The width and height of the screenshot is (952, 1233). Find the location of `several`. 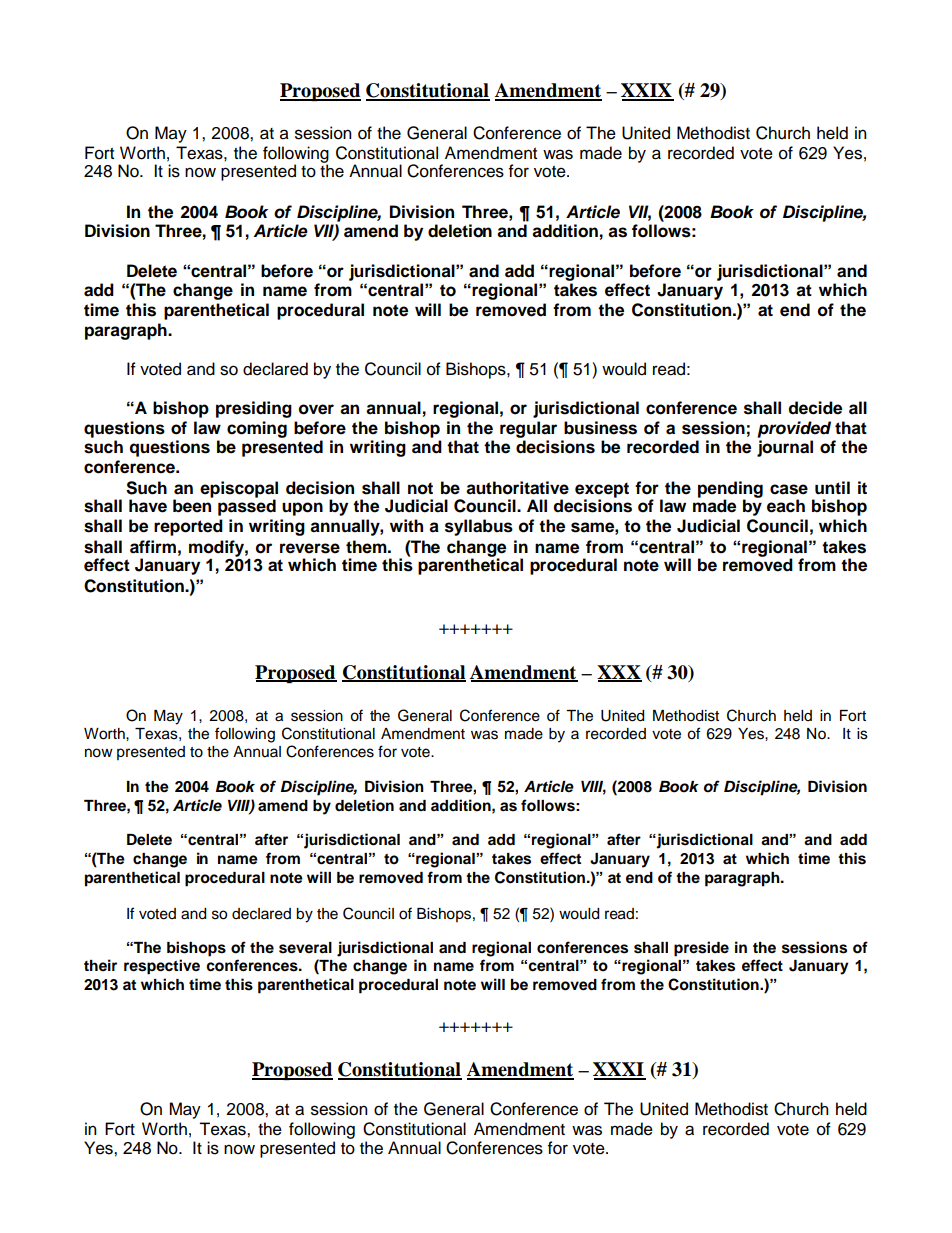

several is located at coordinates (305, 948).
